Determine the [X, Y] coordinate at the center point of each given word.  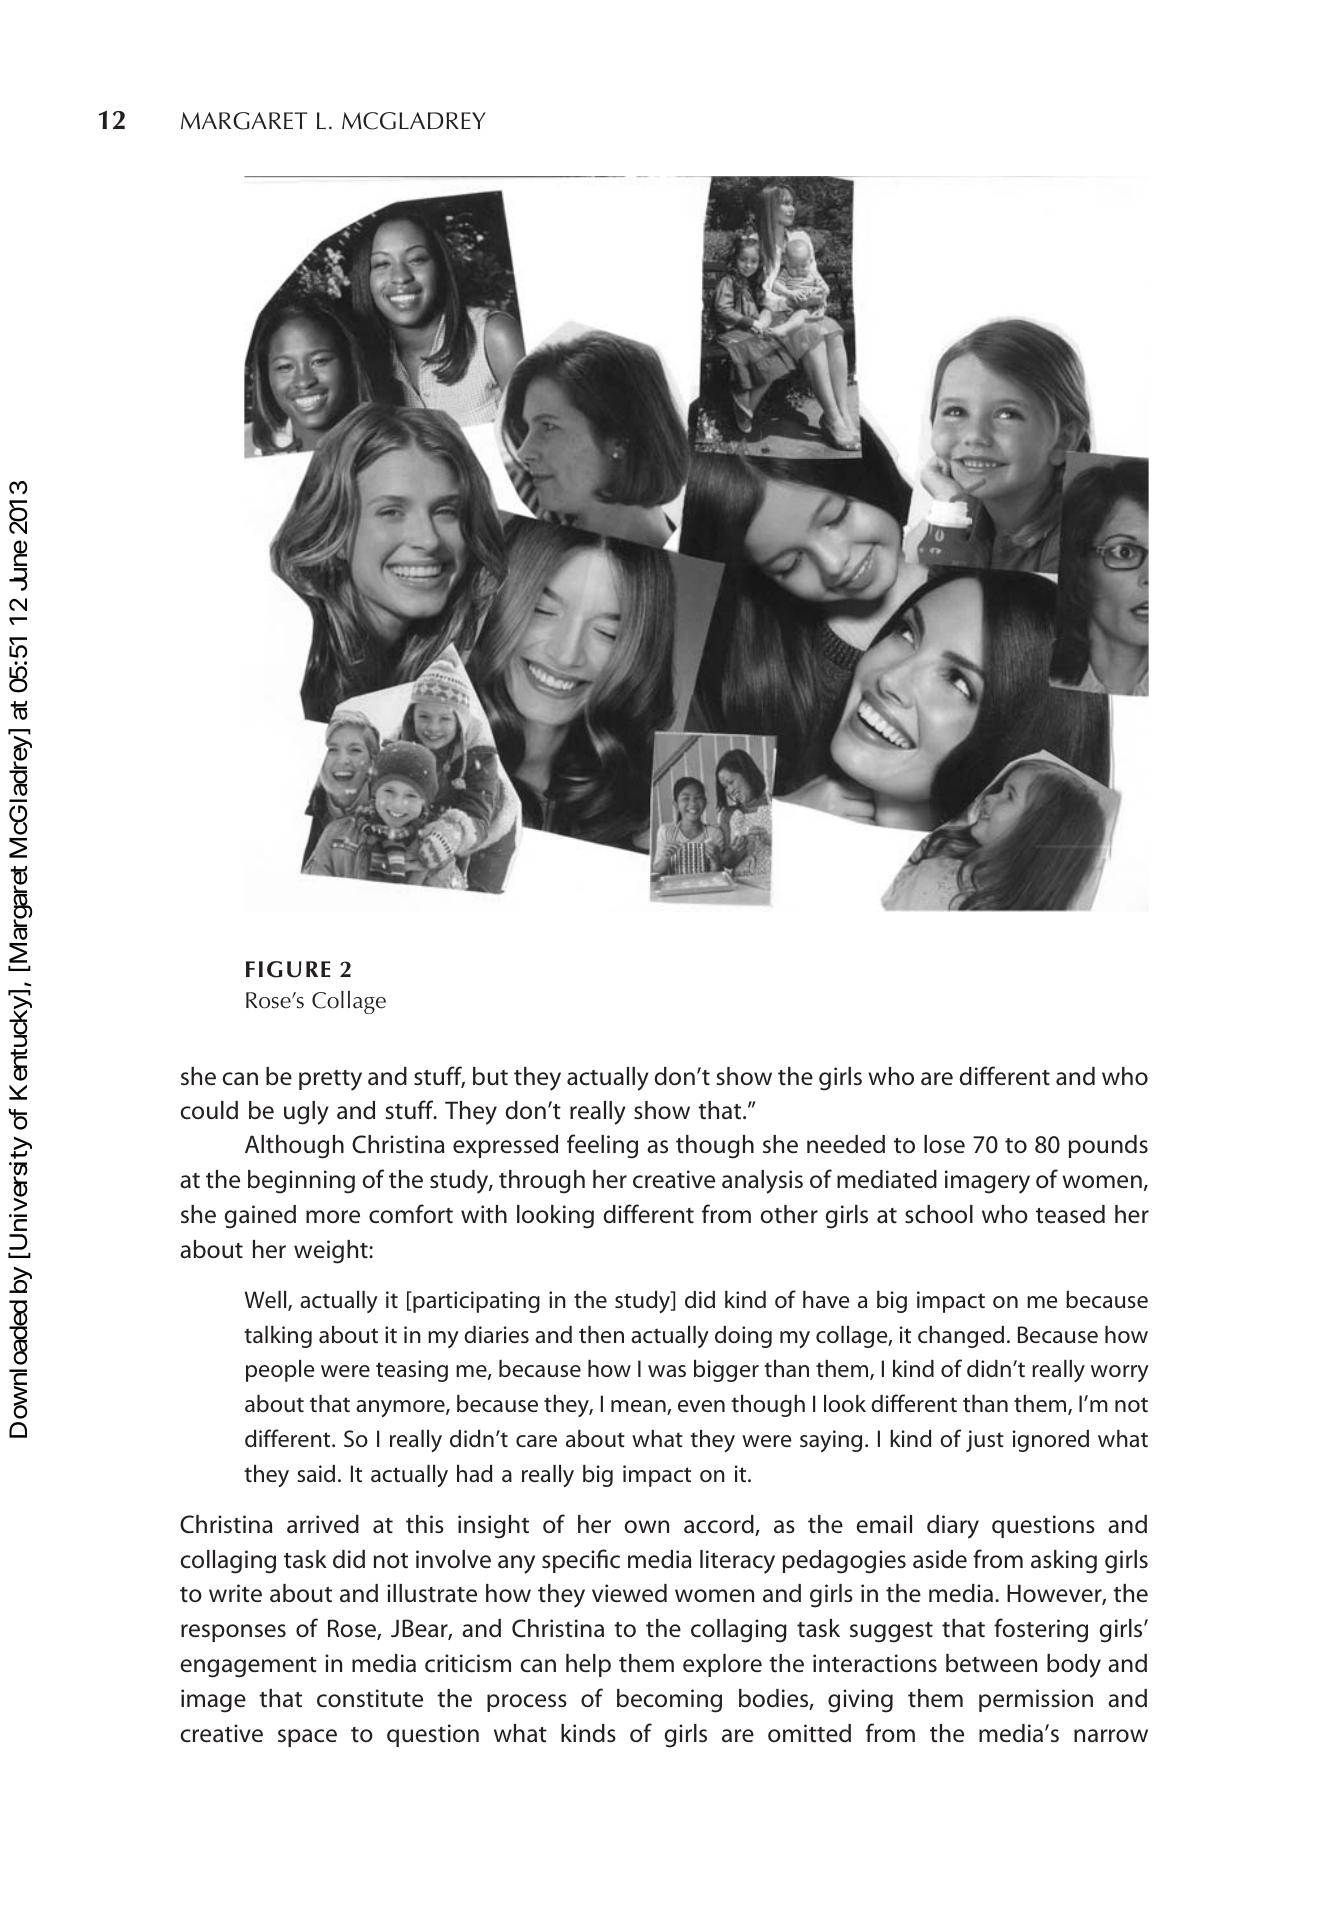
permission [1036, 1700]
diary [953, 1527]
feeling [602, 1146]
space [307, 1738]
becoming [669, 1701]
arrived [323, 1524]
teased [1070, 1214]
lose [944, 1144]
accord [720, 1525]
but [490, 1076]
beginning [301, 1182]
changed [961, 1337]
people [280, 1371]
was [667, 1371]
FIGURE [288, 969]
